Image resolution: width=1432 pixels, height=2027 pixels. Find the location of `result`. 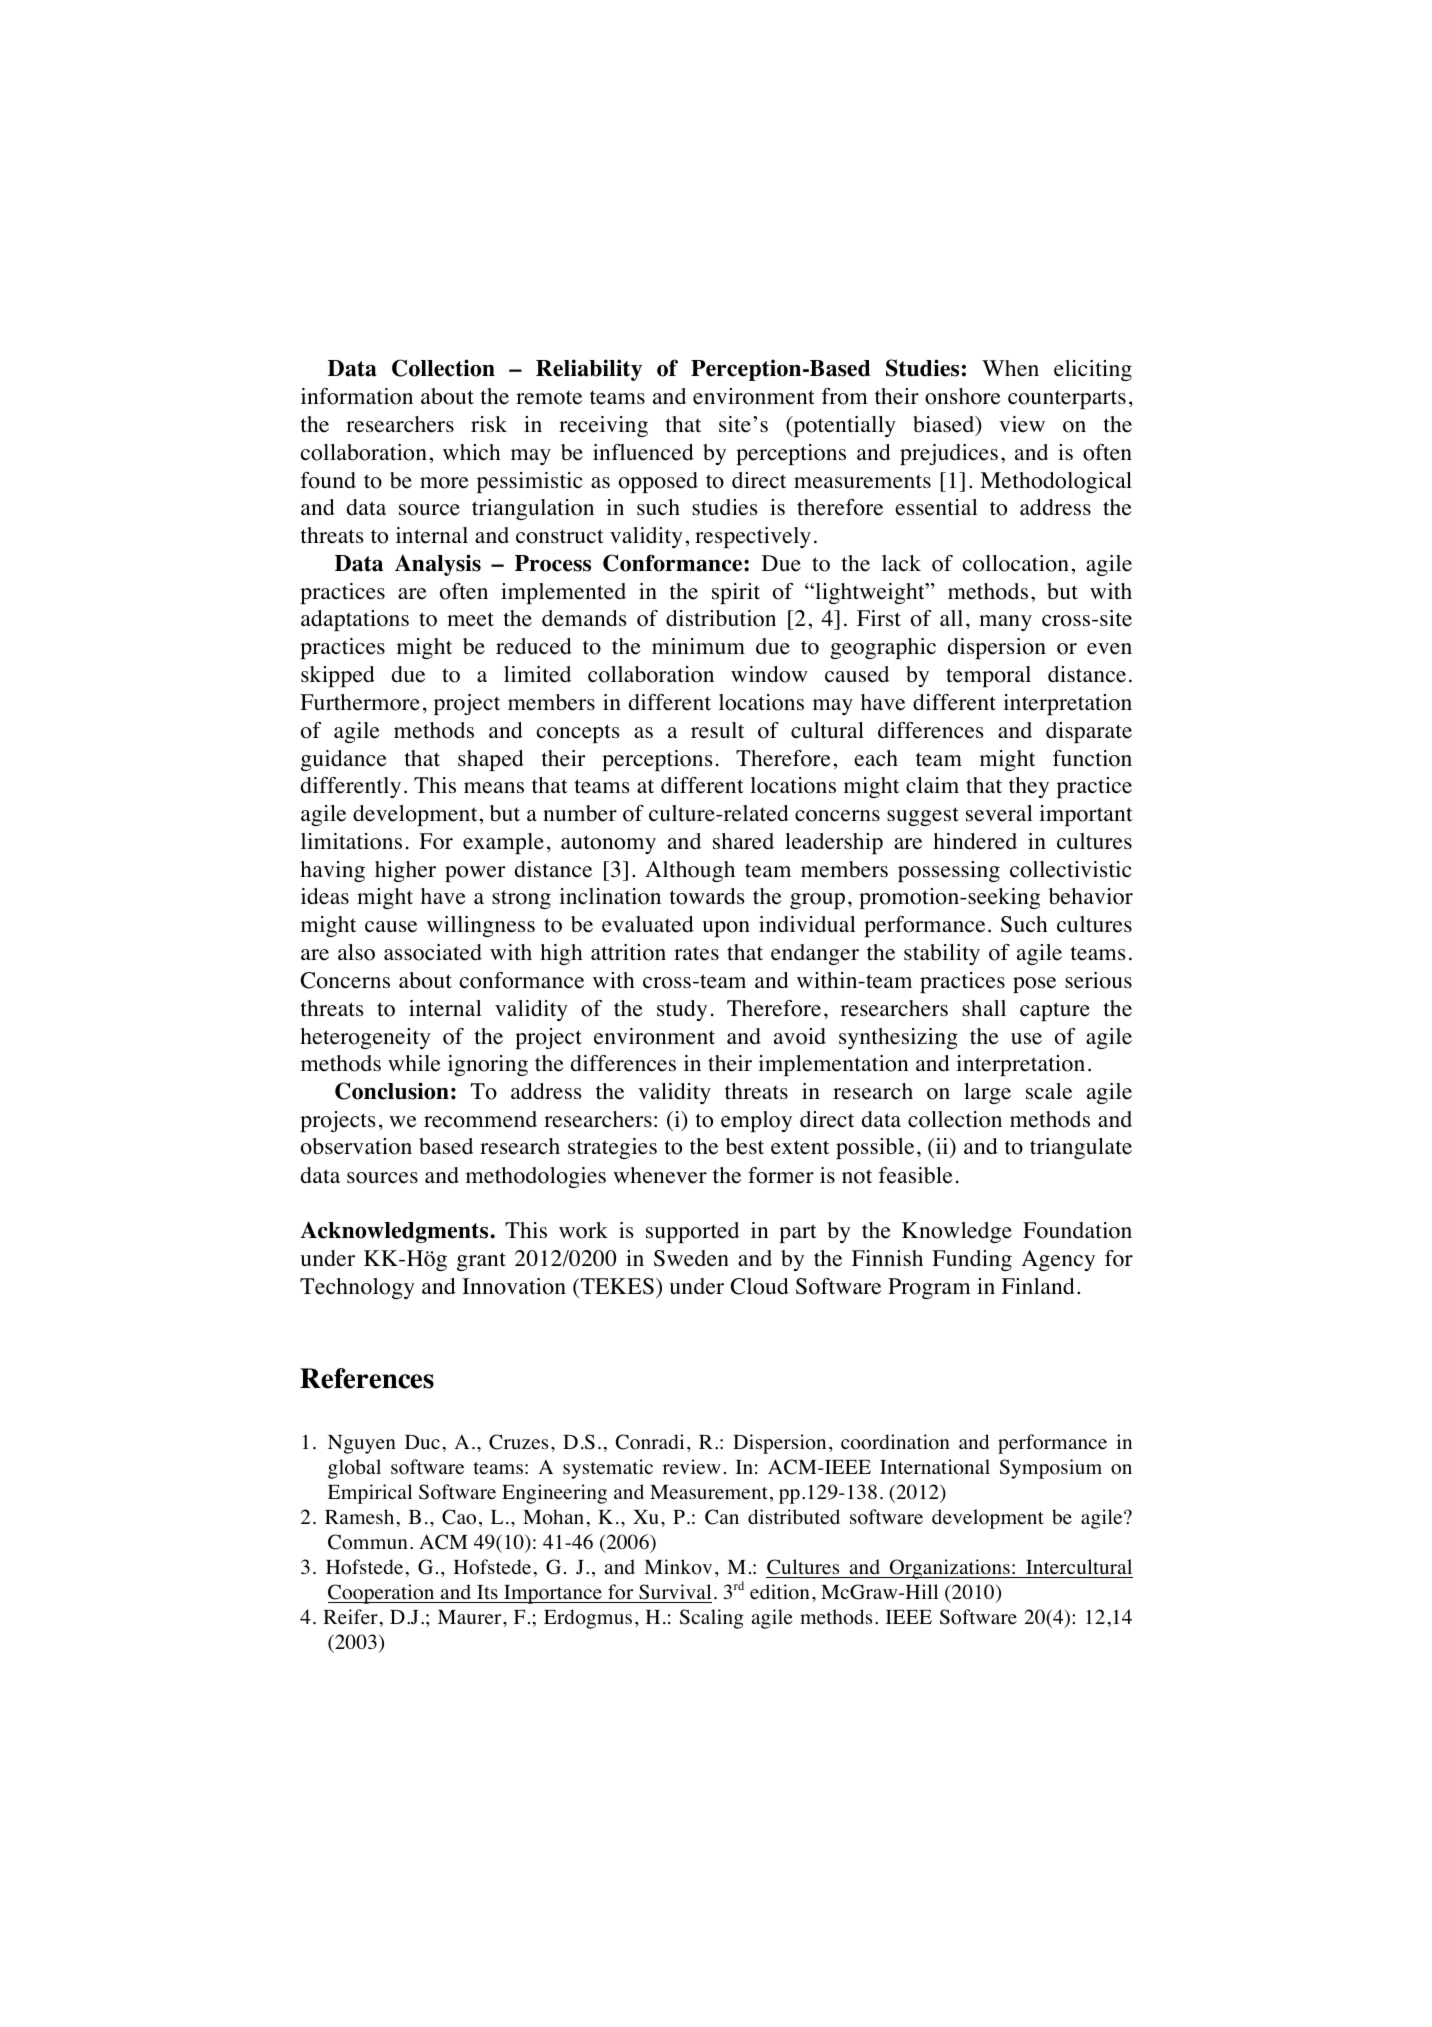

result is located at coordinates (717, 730).
